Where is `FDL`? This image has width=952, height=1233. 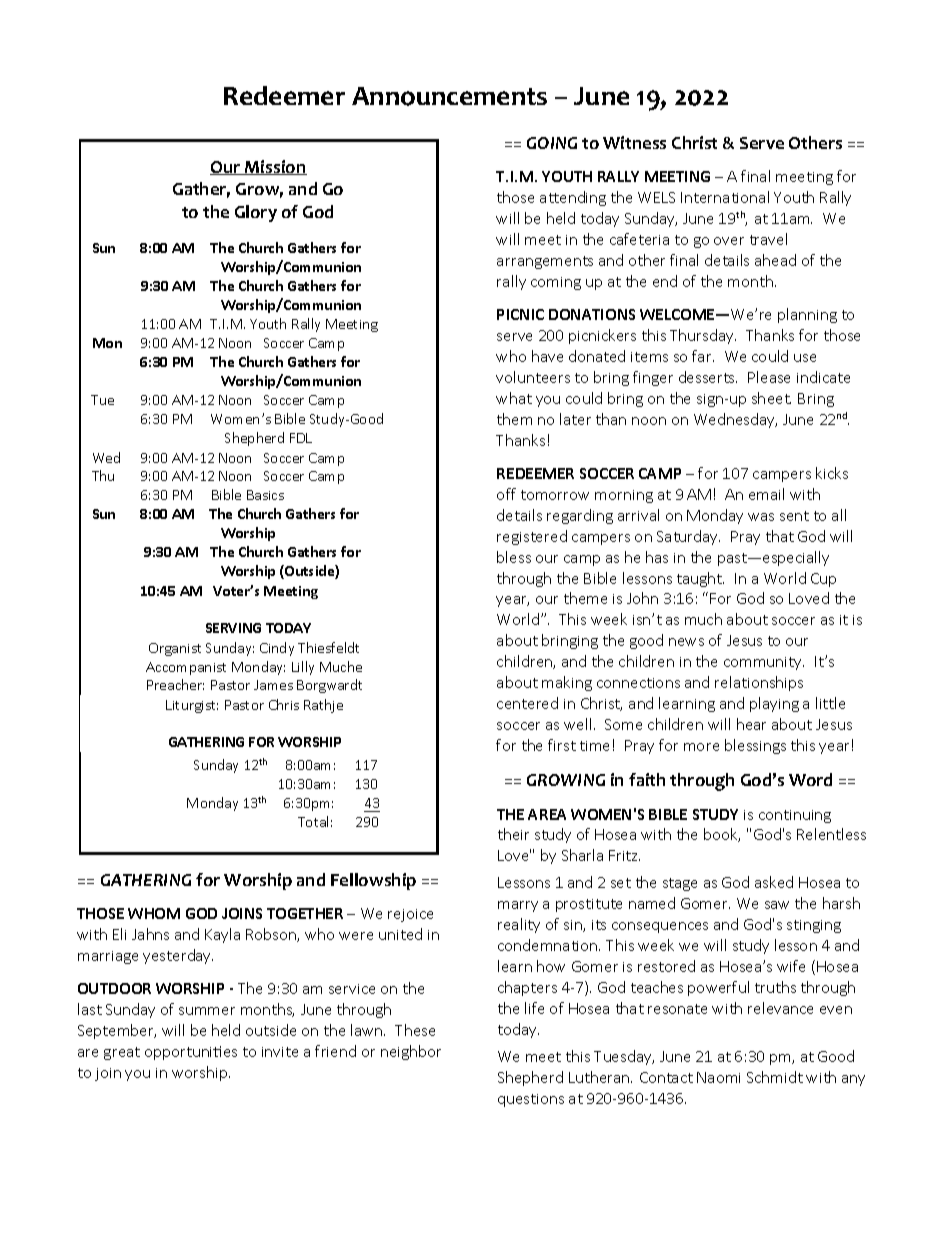
FDL is located at coordinates (301, 438).
